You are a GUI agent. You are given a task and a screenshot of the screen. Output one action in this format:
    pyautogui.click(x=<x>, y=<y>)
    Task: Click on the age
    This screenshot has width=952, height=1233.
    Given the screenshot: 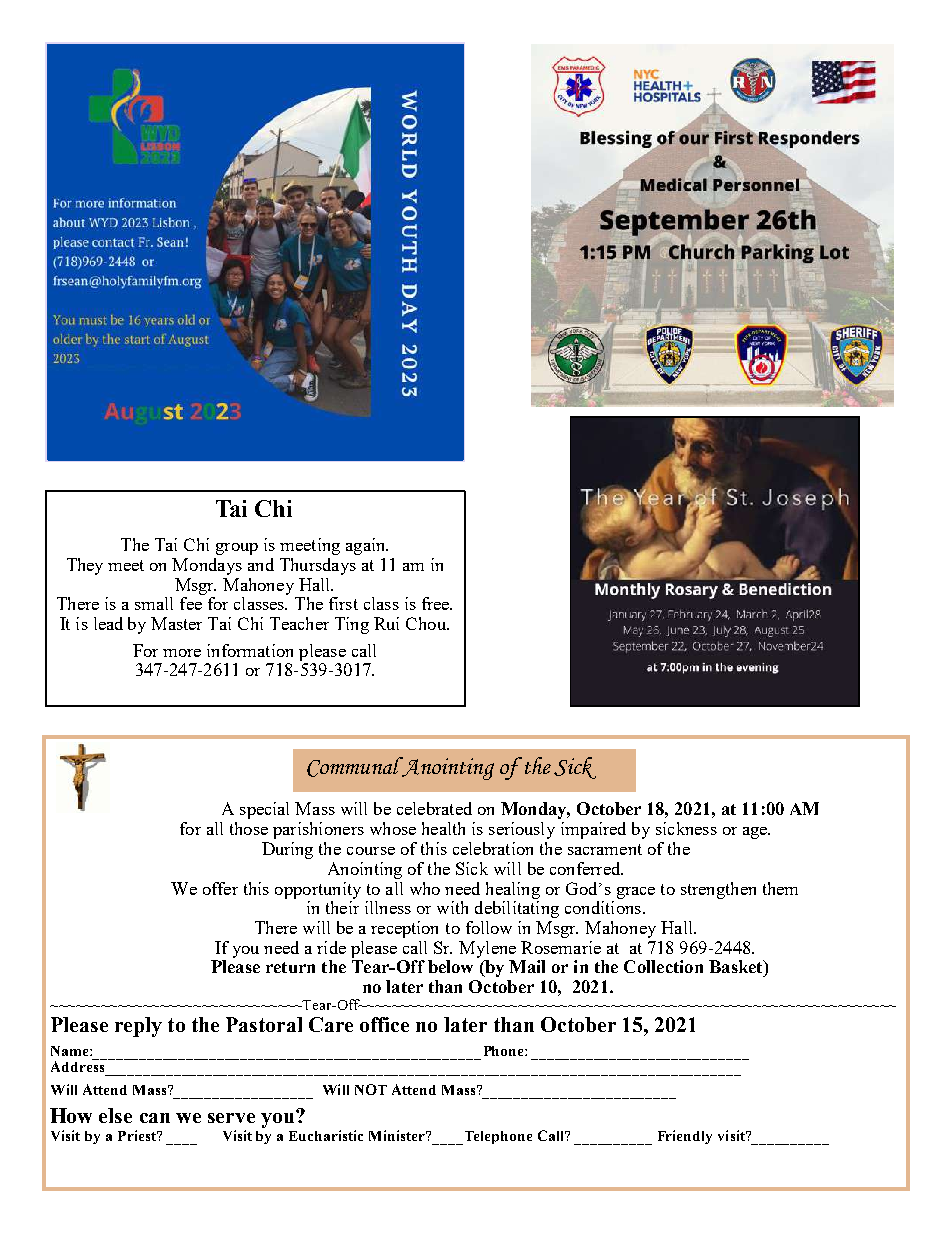 What is the action you would take?
    pyautogui.click(x=756, y=833)
